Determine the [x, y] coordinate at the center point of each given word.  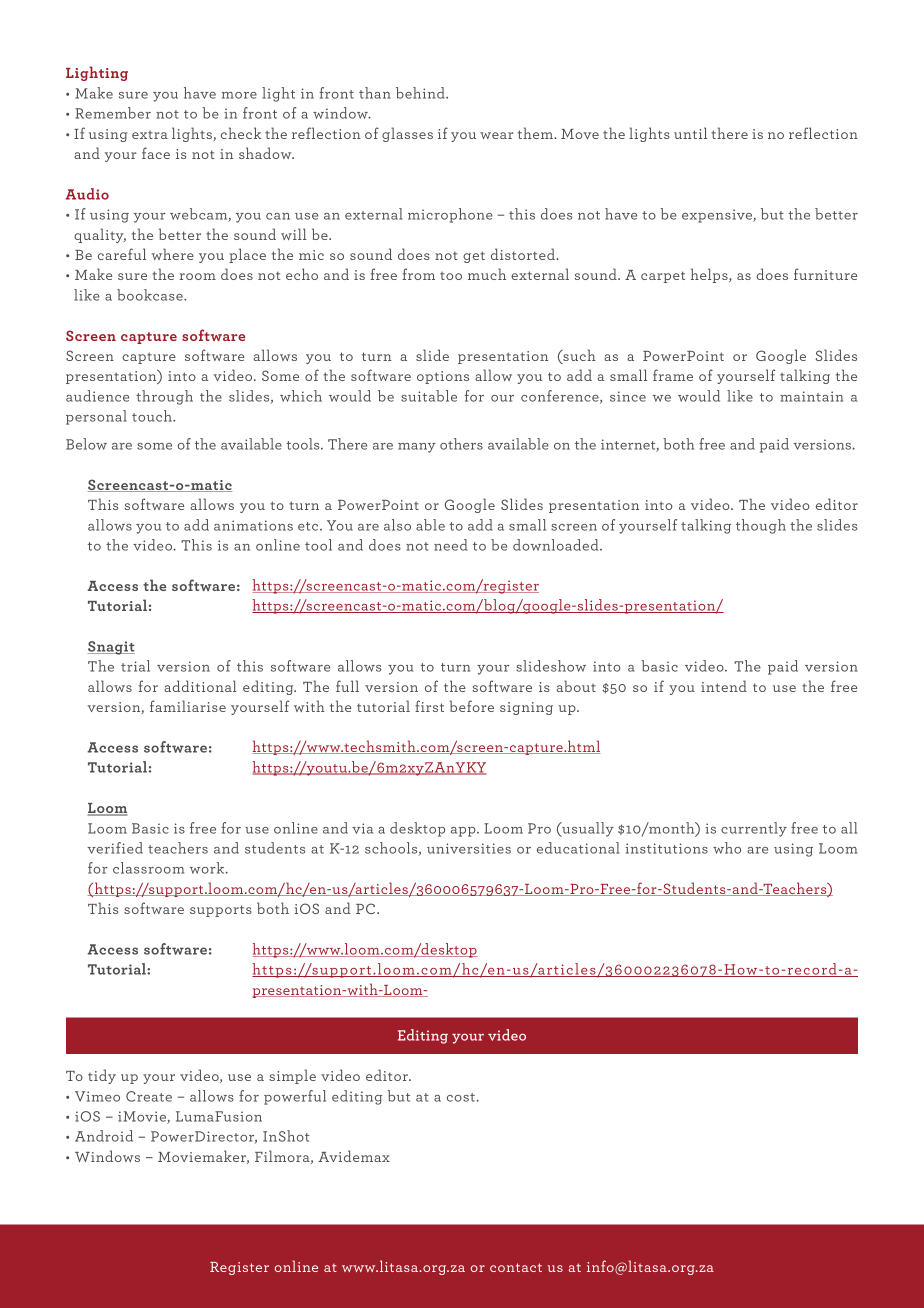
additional [200, 686]
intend [724, 686]
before [472, 706]
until [690, 133]
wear [497, 135]
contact [516, 1267]
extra [150, 134]
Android [104, 1136]
